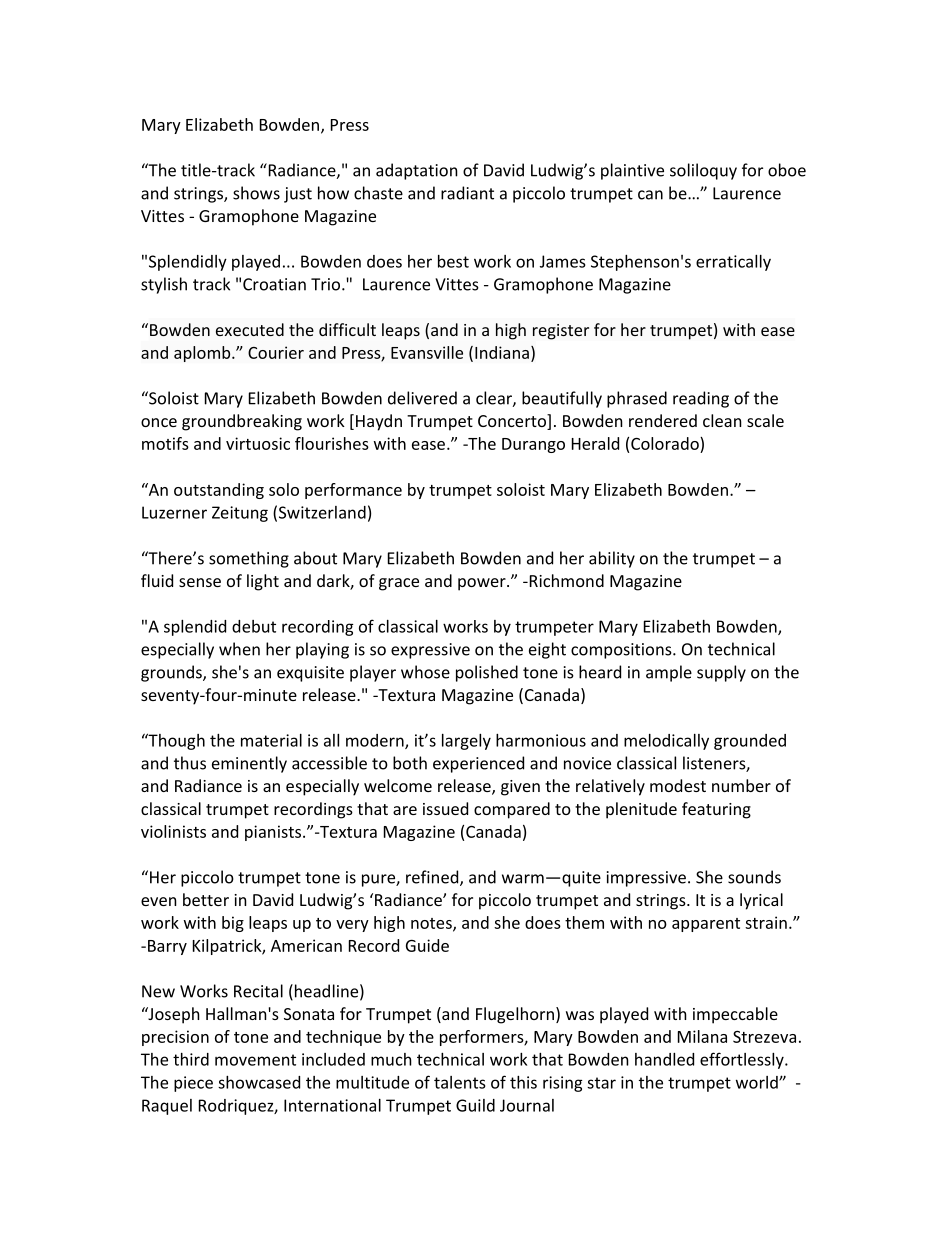  What do you see at coordinates (703, 171) in the screenshot?
I see `soliloquy` at bounding box center [703, 171].
